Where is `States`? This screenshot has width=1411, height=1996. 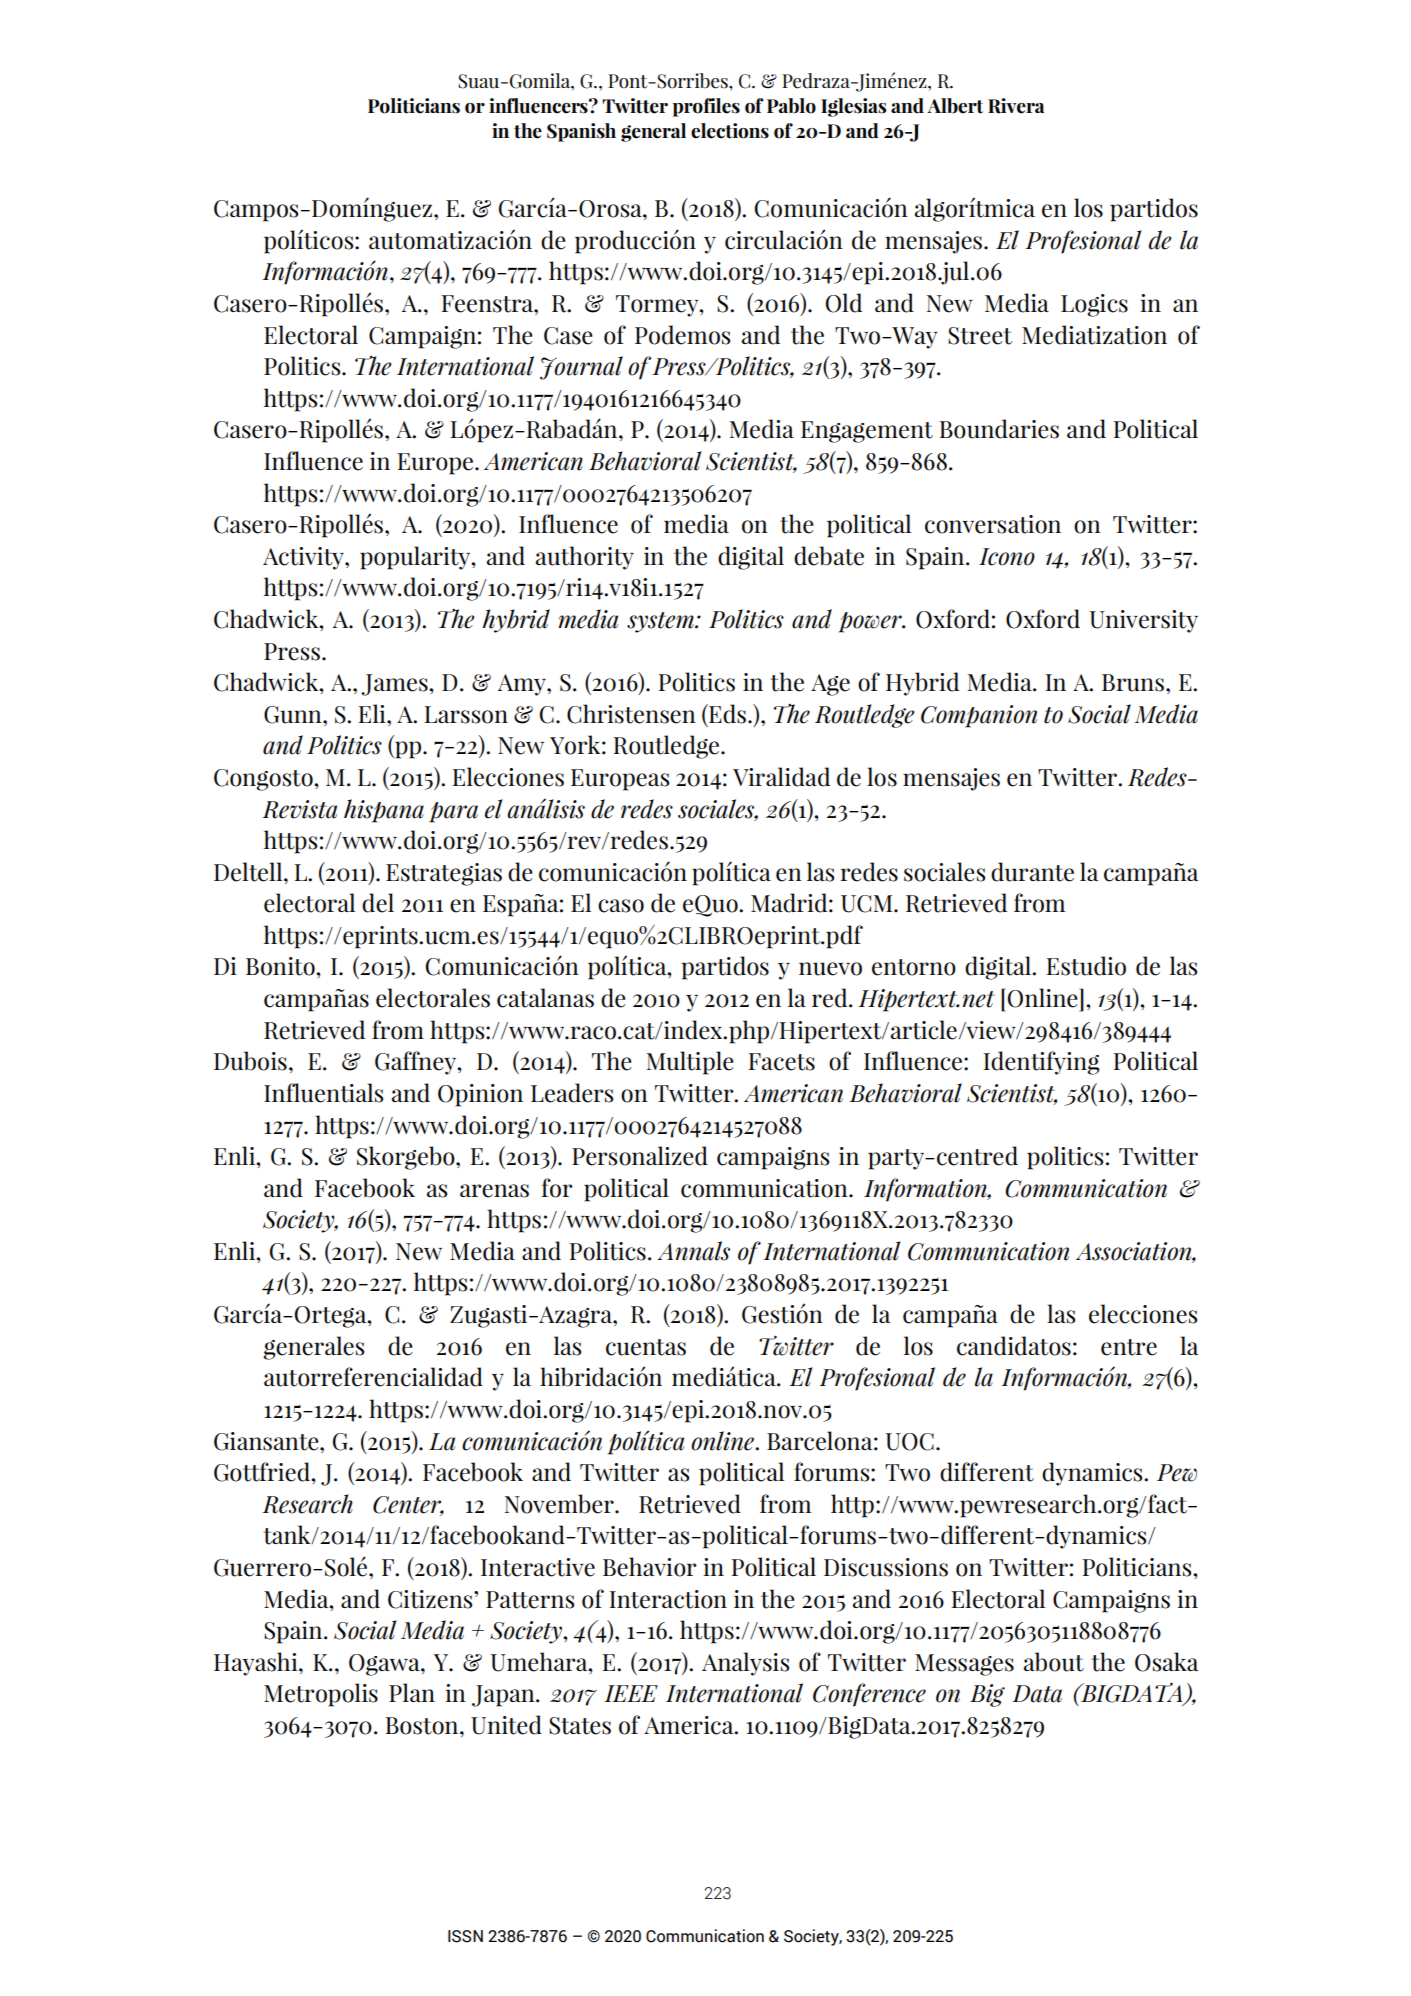 States is located at coordinates (580, 1726).
